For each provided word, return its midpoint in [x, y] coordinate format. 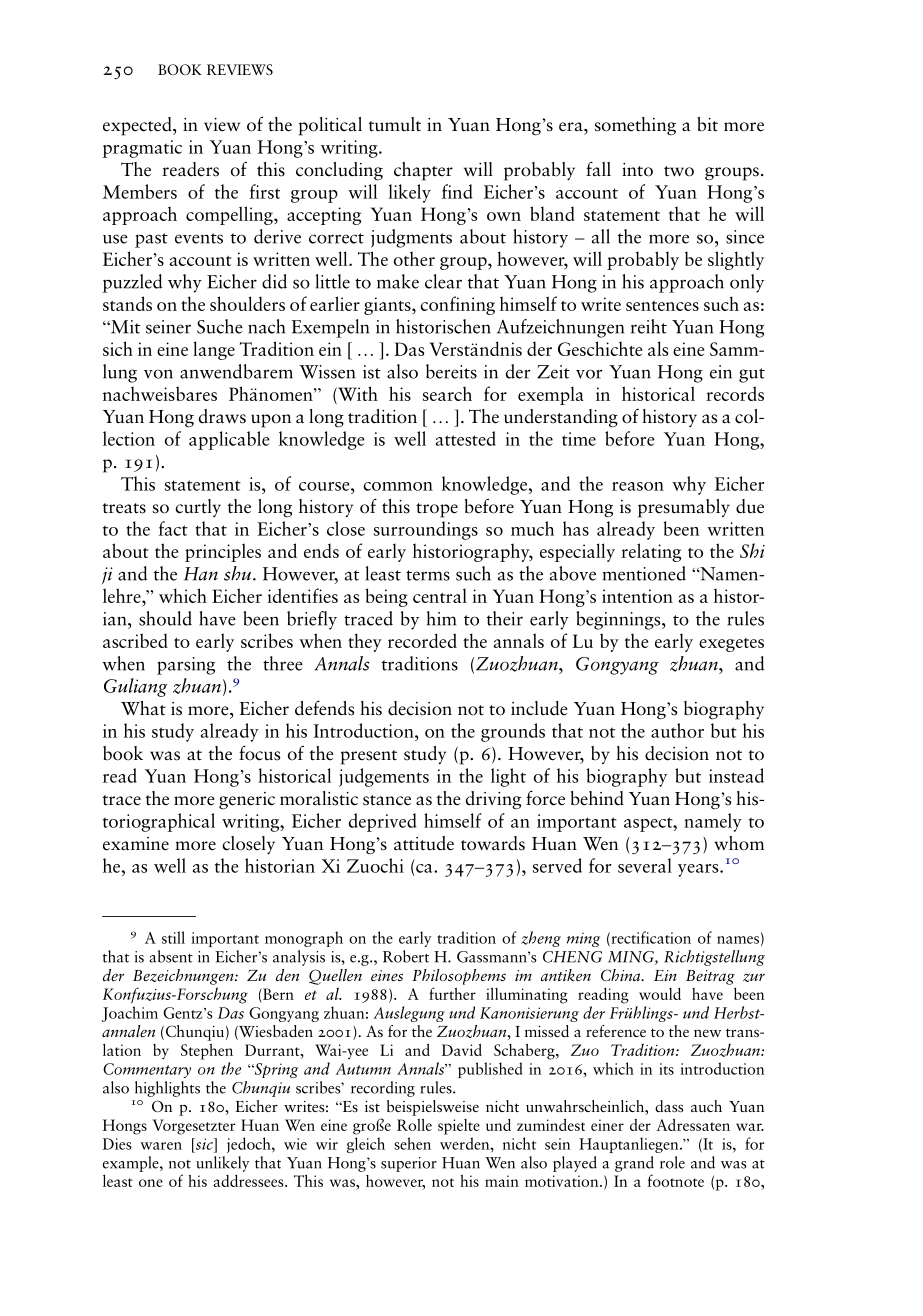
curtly [198, 508]
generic [247, 801]
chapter [423, 171]
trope [437, 510]
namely [713, 822]
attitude [424, 843]
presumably [684, 508]
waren [161, 1146]
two [679, 171]
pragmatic [142, 149]
